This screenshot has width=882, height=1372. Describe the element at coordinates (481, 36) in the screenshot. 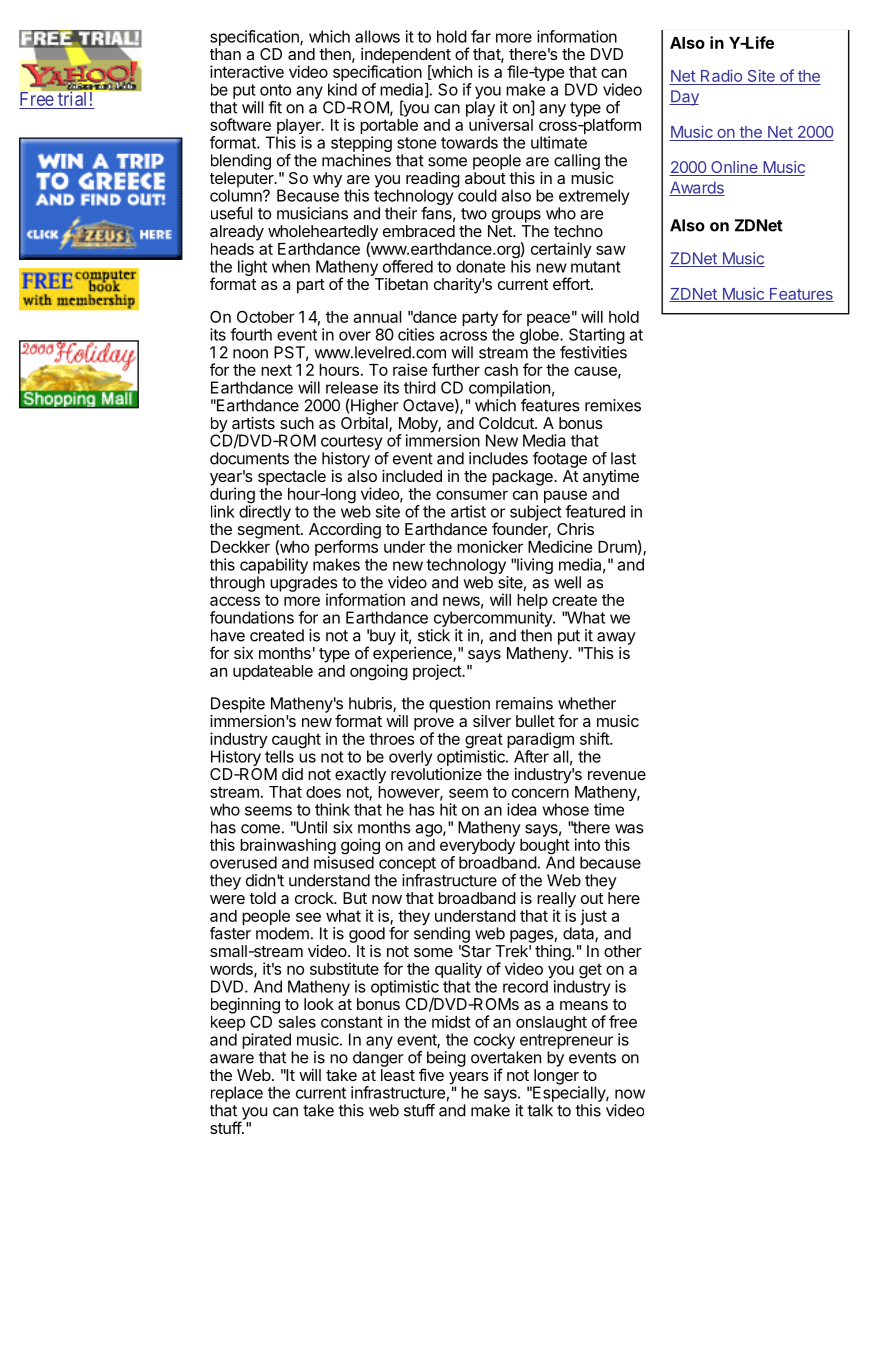

I see `far` at that location.
